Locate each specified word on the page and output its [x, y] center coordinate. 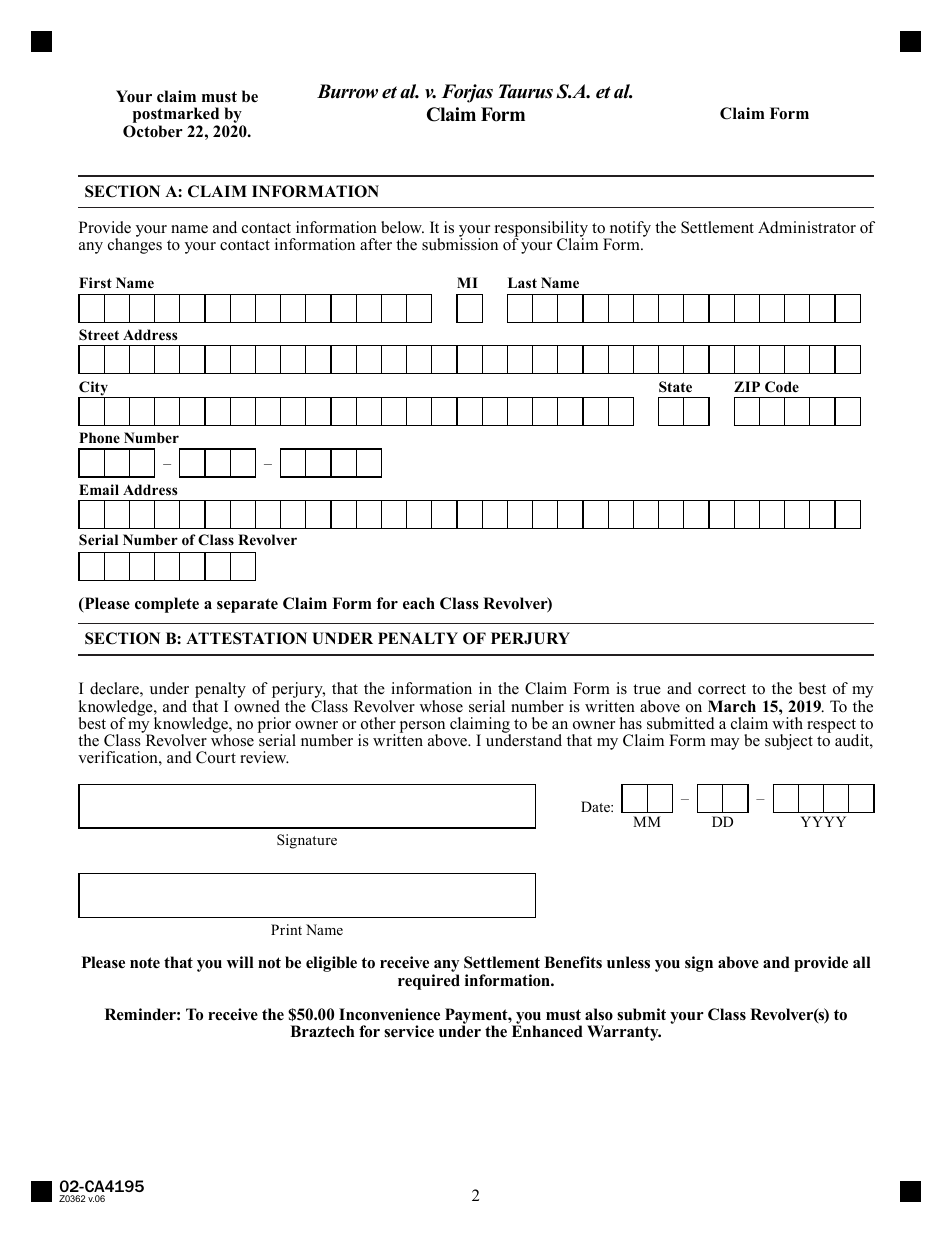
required [429, 982]
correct [722, 689]
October [153, 131]
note [145, 963]
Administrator [807, 227]
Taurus [526, 91]
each [419, 603]
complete [167, 605]
